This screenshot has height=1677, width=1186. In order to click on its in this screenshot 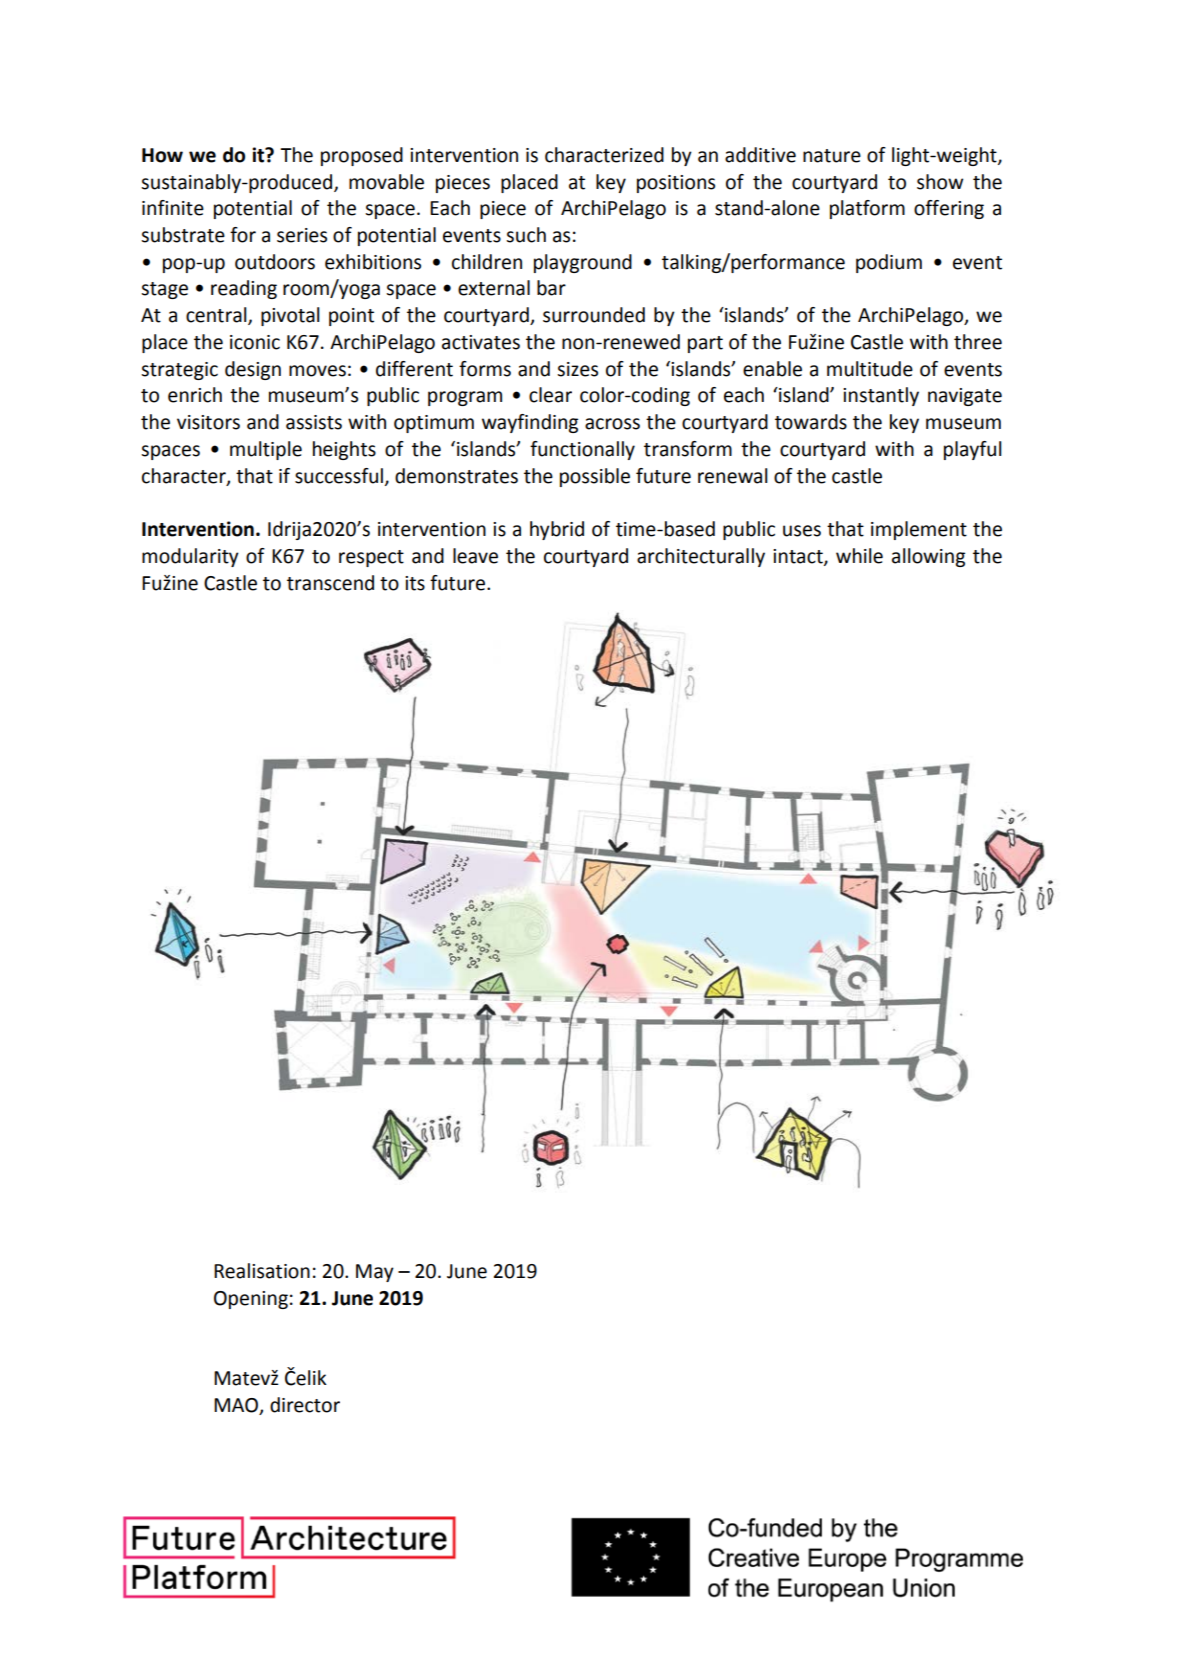, I will do `click(415, 583)`.
